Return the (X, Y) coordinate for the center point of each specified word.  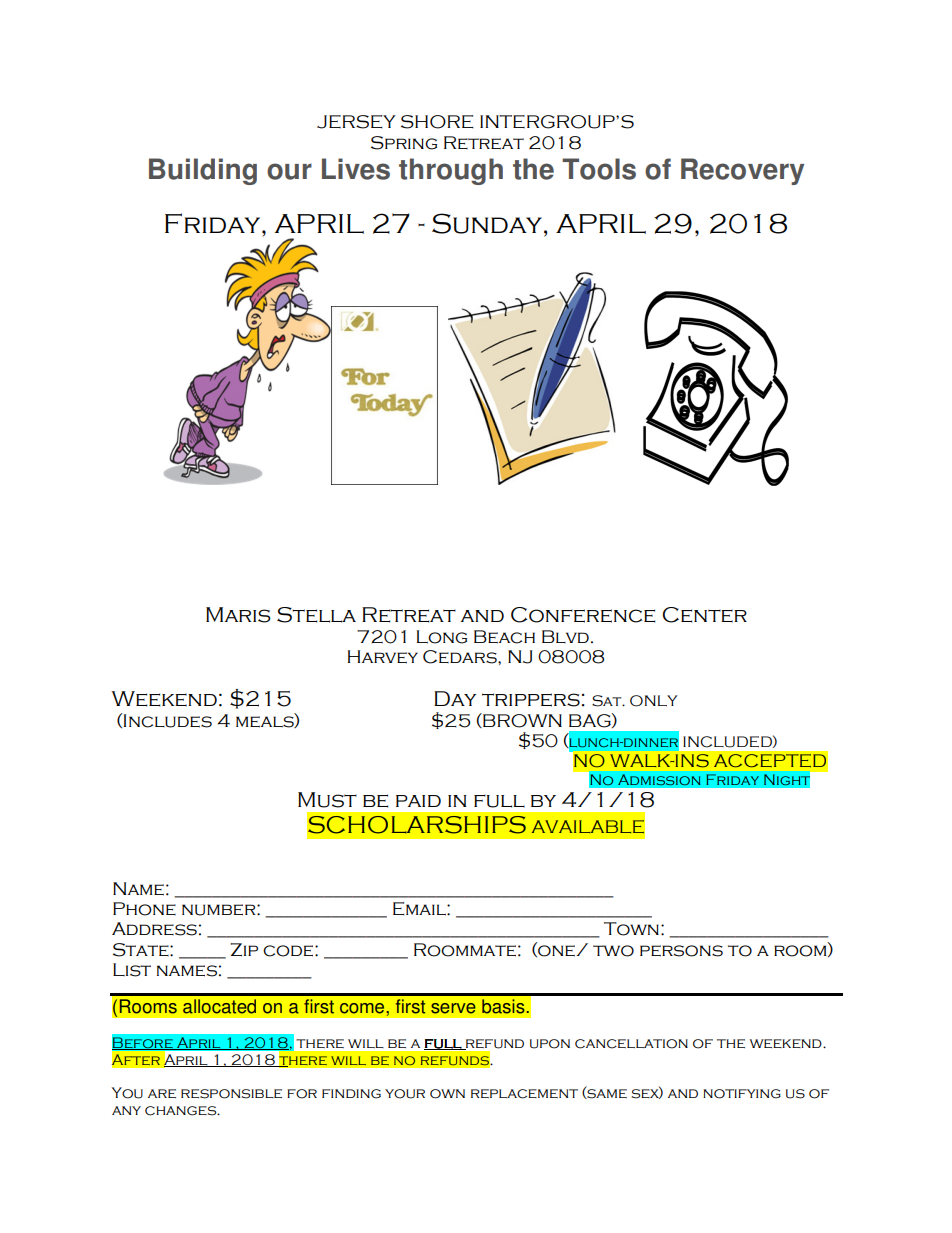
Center (704, 615)
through (451, 171)
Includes (168, 721)
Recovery (742, 171)
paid (418, 801)
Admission (659, 780)
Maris (238, 615)
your (405, 1094)
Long (442, 637)
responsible (231, 1094)
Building (203, 171)
